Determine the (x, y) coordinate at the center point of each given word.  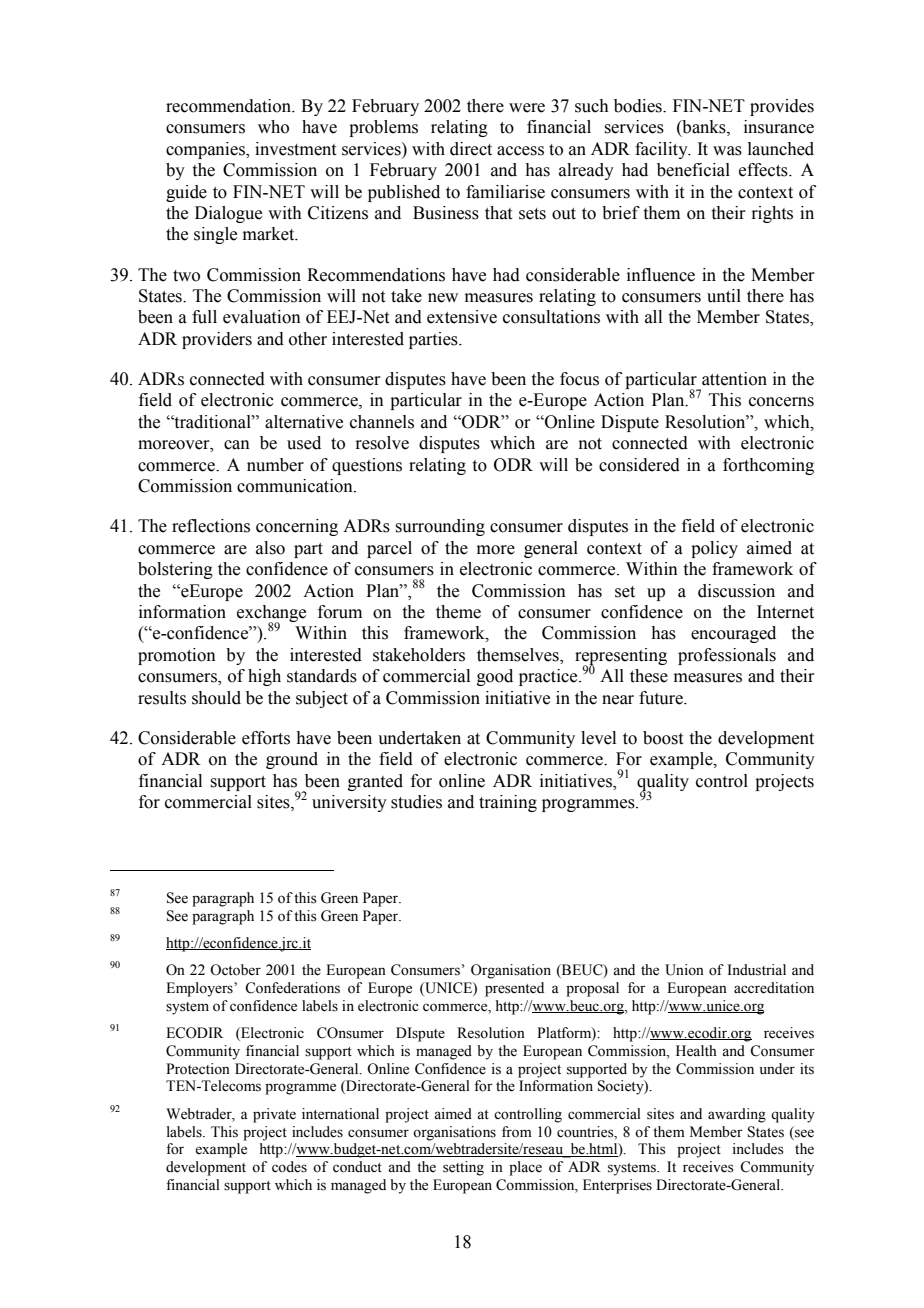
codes (289, 1167)
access (520, 151)
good (495, 677)
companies (206, 150)
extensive (462, 317)
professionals (727, 656)
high (264, 677)
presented (514, 989)
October (235, 970)
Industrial (757, 970)
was (727, 151)
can (237, 445)
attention (734, 379)
